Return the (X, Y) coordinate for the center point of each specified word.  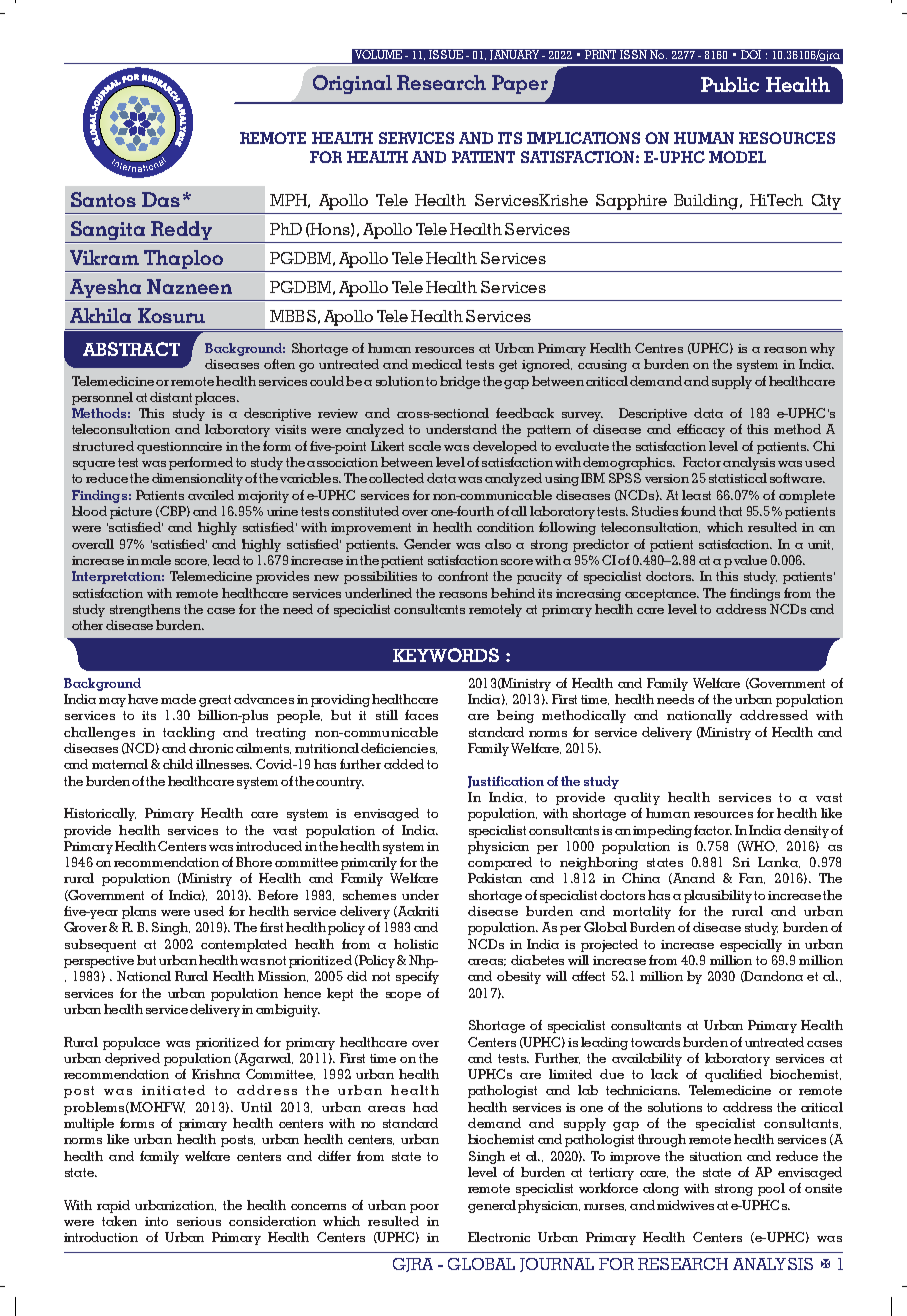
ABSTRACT (131, 349)
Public (730, 84)
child (178, 764)
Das (161, 199)
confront (463, 576)
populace (131, 1043)
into (156, 1221)
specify (417, 977)
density (806, 831)
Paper (520, 84)
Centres (659, 348)
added (404, 764)
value (750, 560)
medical (437, 364)
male (156, 560)
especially (751, 945)
